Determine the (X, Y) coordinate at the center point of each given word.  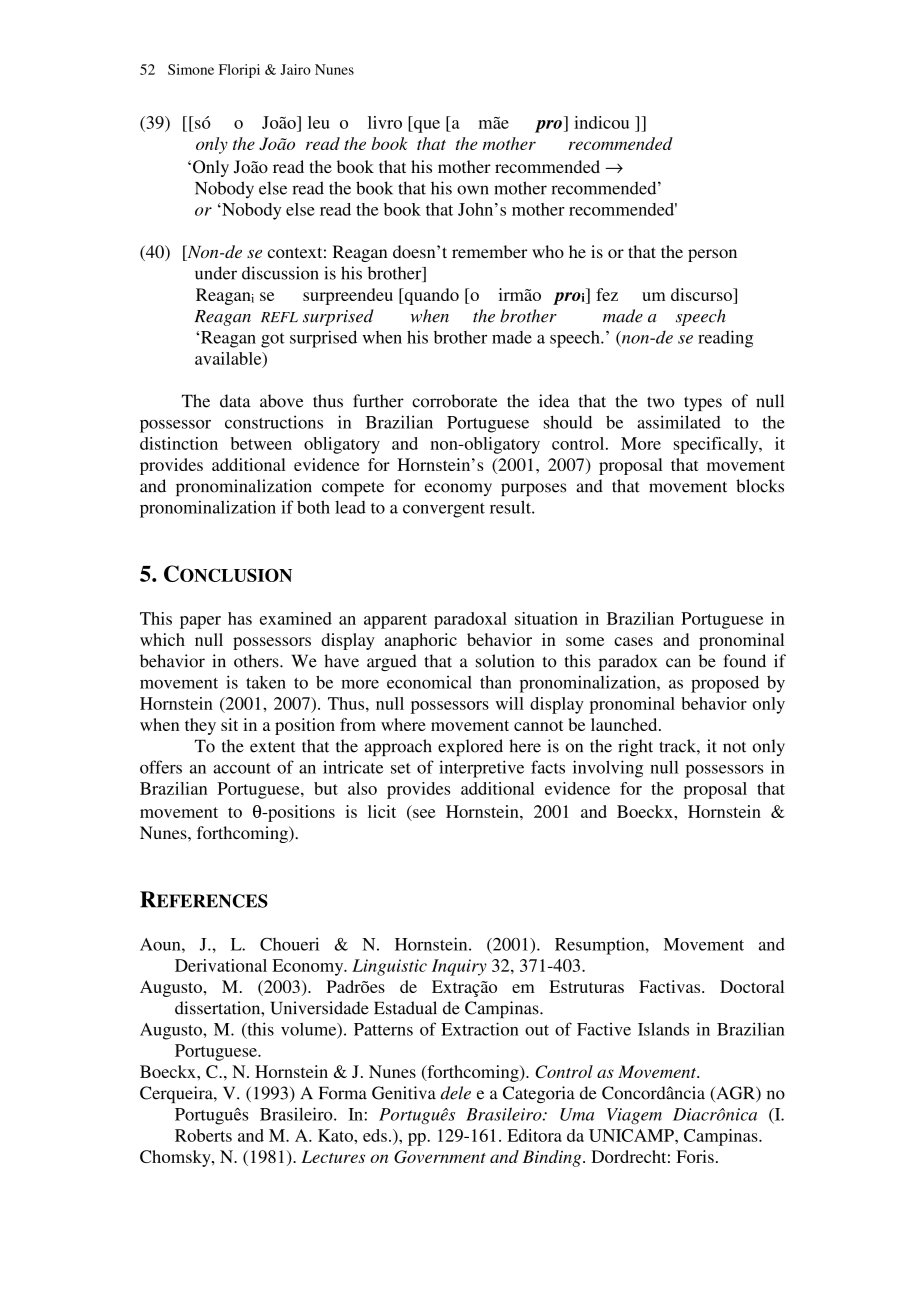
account (242, 768)
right (635, 747)
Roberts (203, 1135)
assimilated (679, 422)
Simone (191, 69)
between (261, 443)
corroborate (454, 401)
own (473, 190)
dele (456, 1093)
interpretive (481, 769)
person (712, 255)
